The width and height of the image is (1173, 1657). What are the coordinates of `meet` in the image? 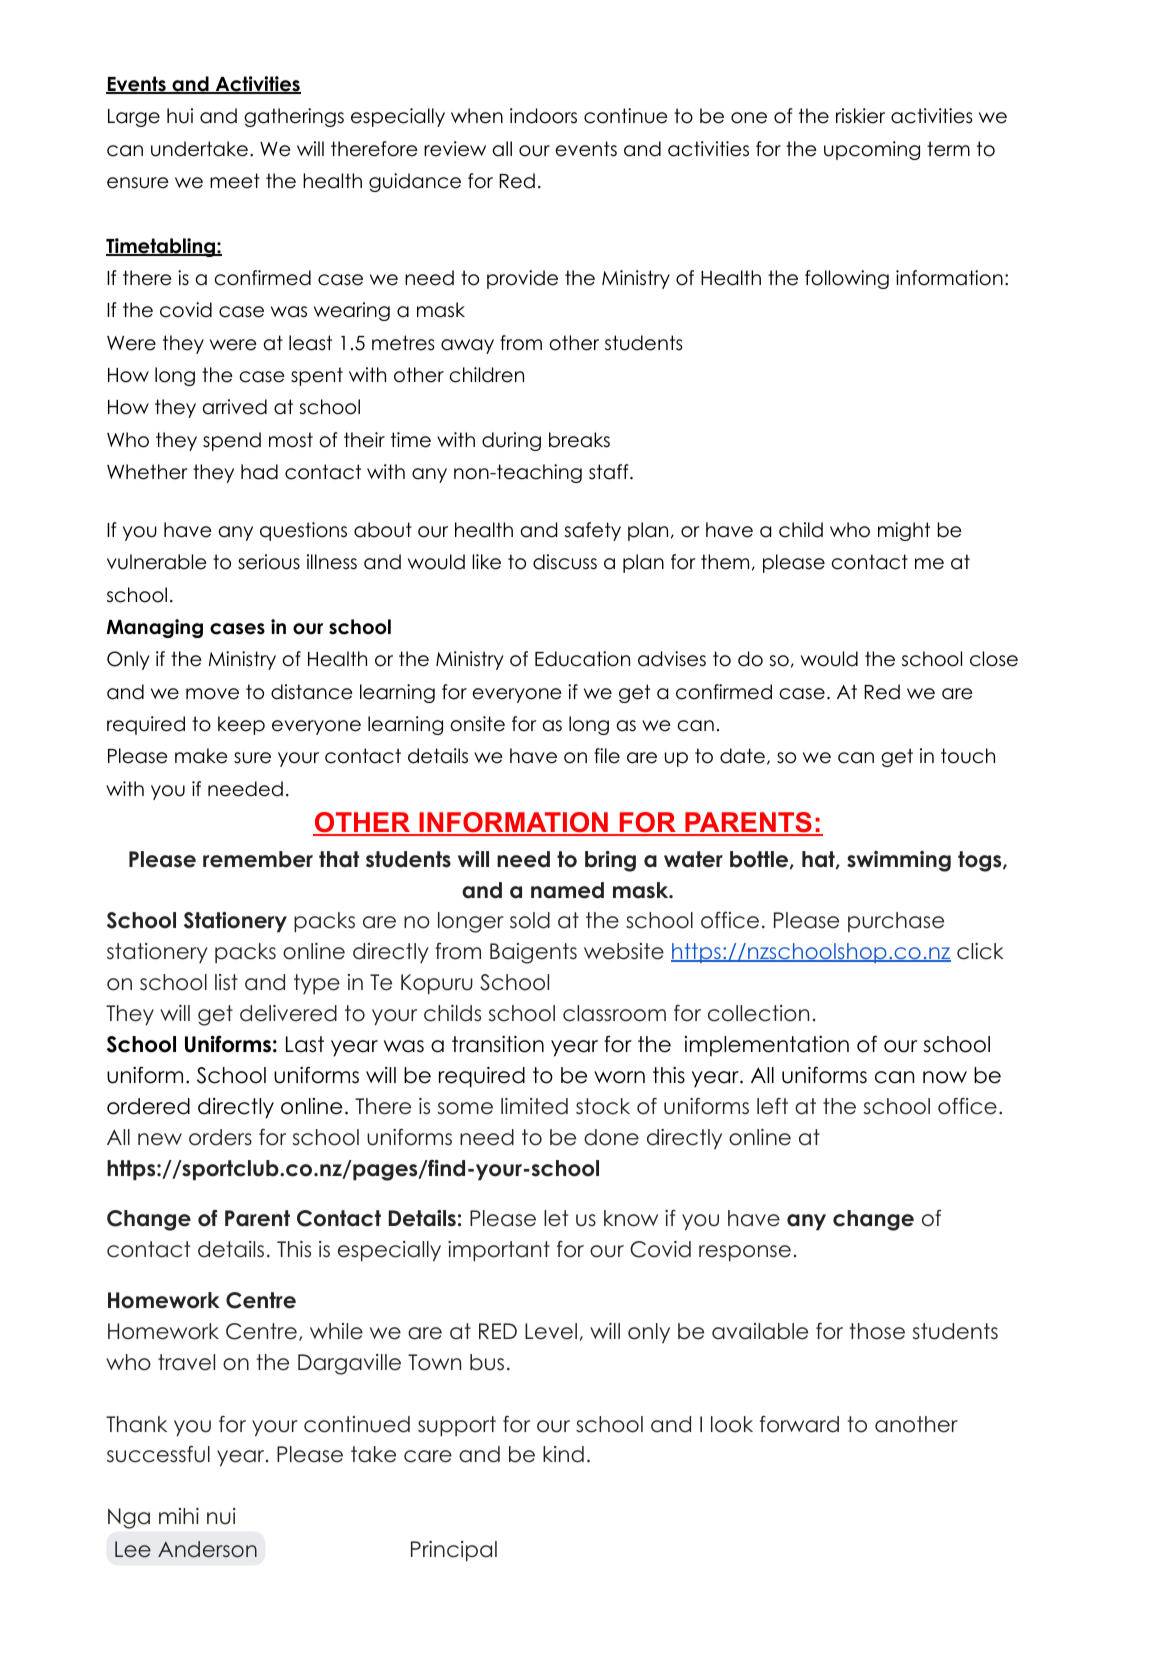 It's located at (235, 181).
